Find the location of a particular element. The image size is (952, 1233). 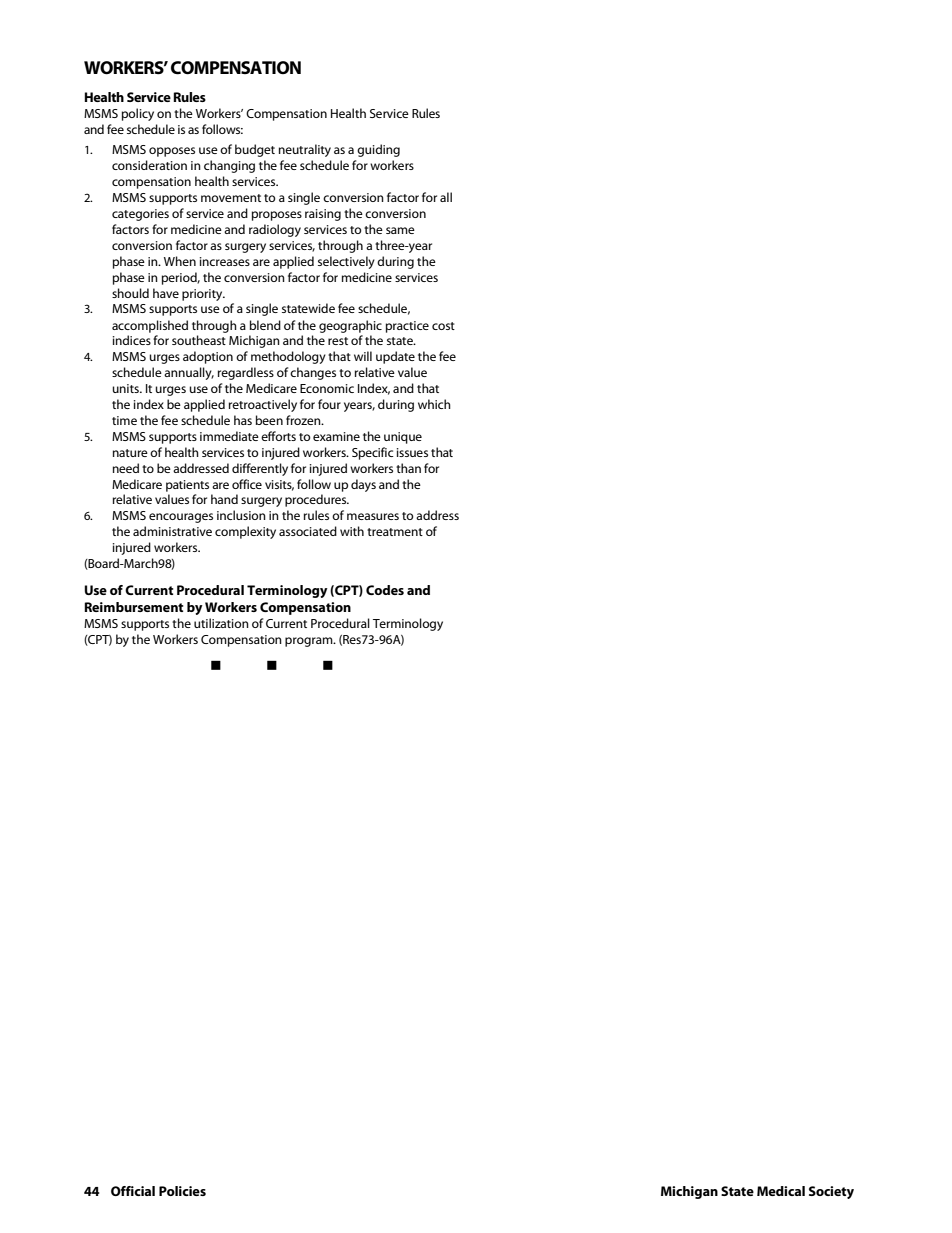

changing is located at coordinates (229, 166).
